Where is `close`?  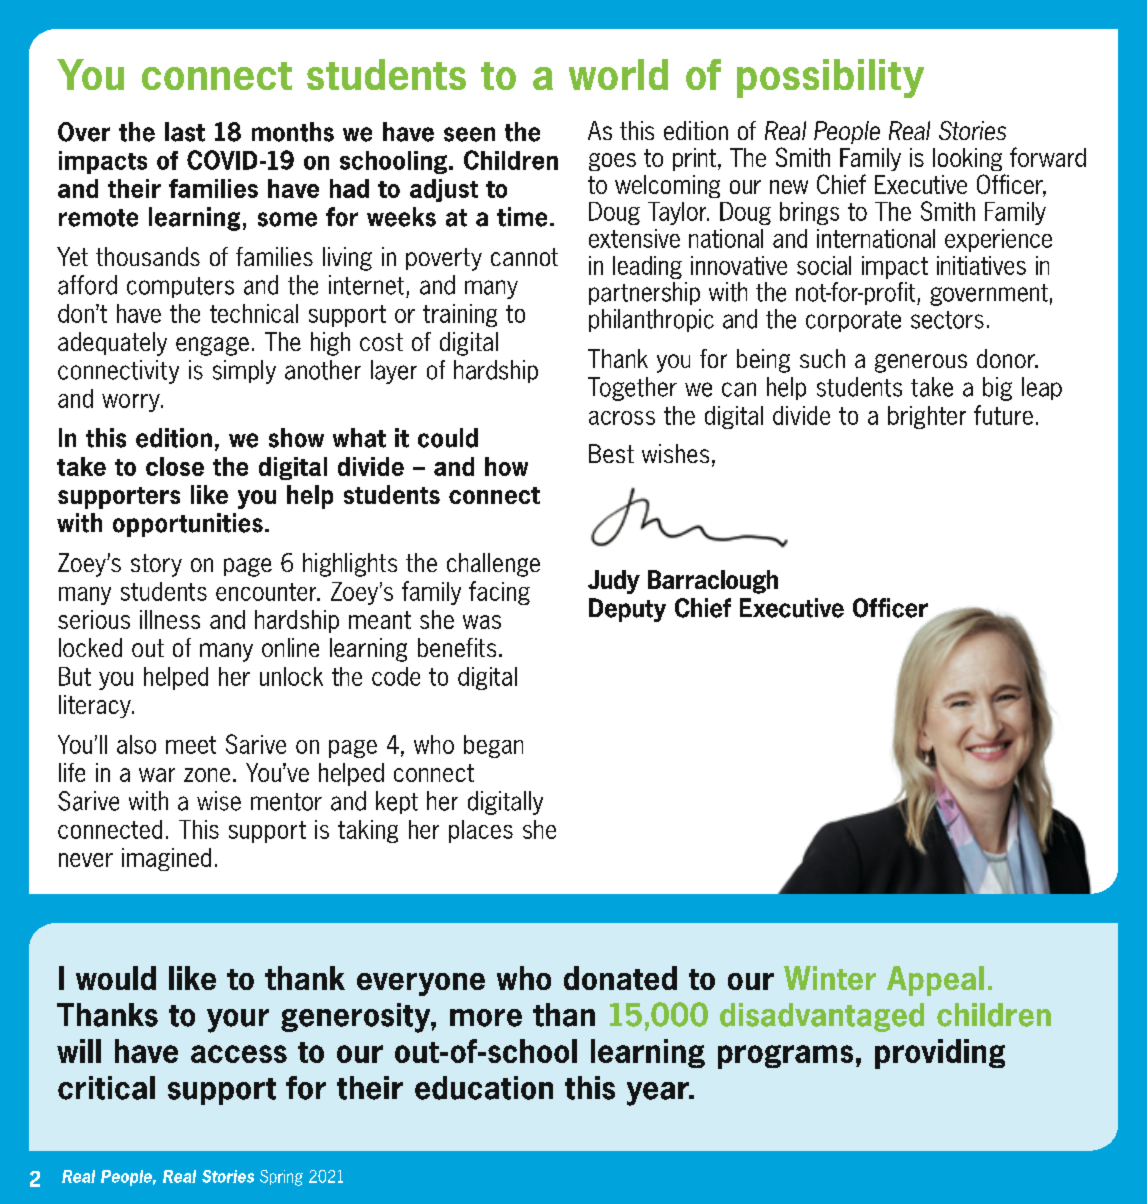 close is located at coordinates (175, 466).
